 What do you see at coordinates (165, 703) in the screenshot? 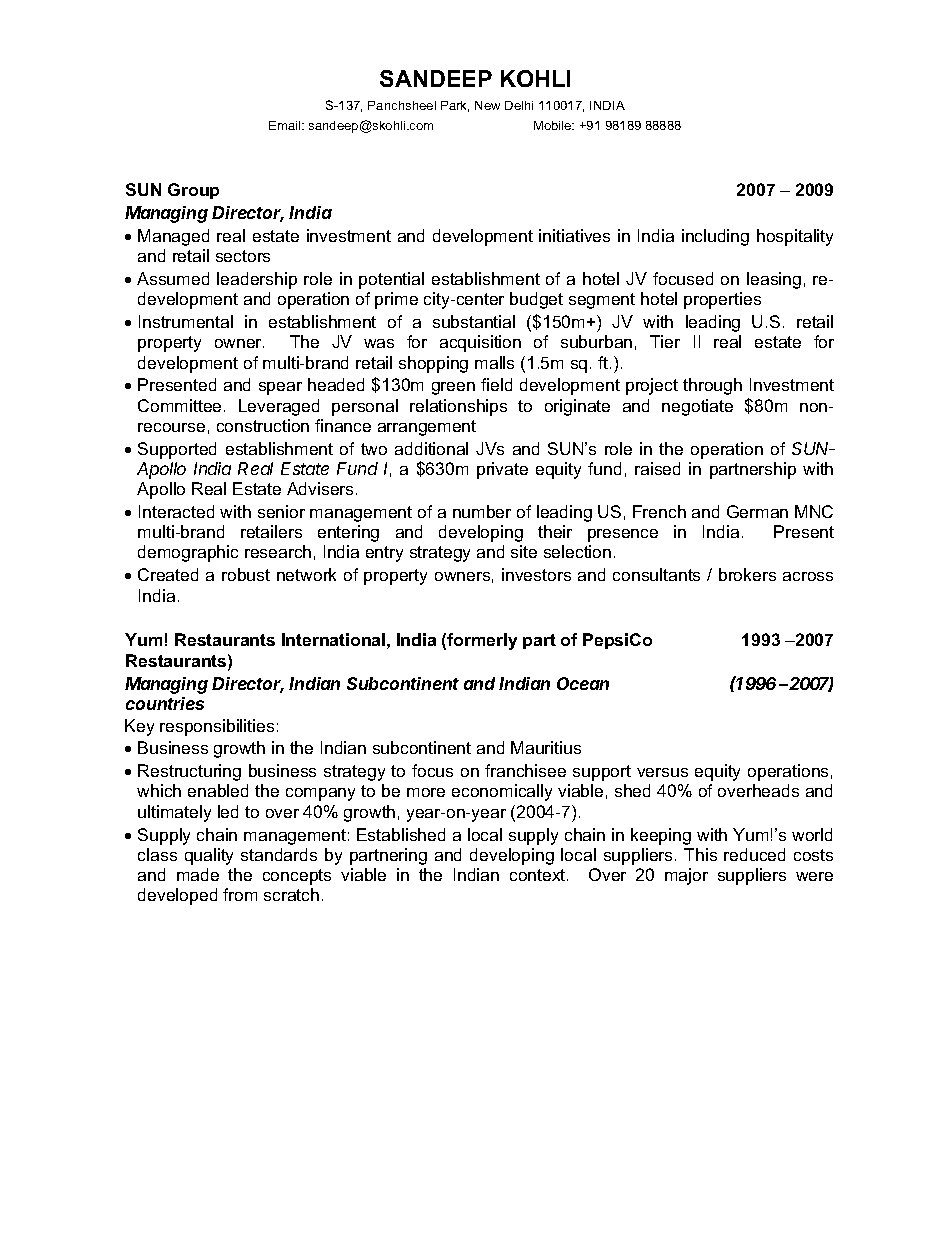
I see `countries` at bounding box center [165, 703].
